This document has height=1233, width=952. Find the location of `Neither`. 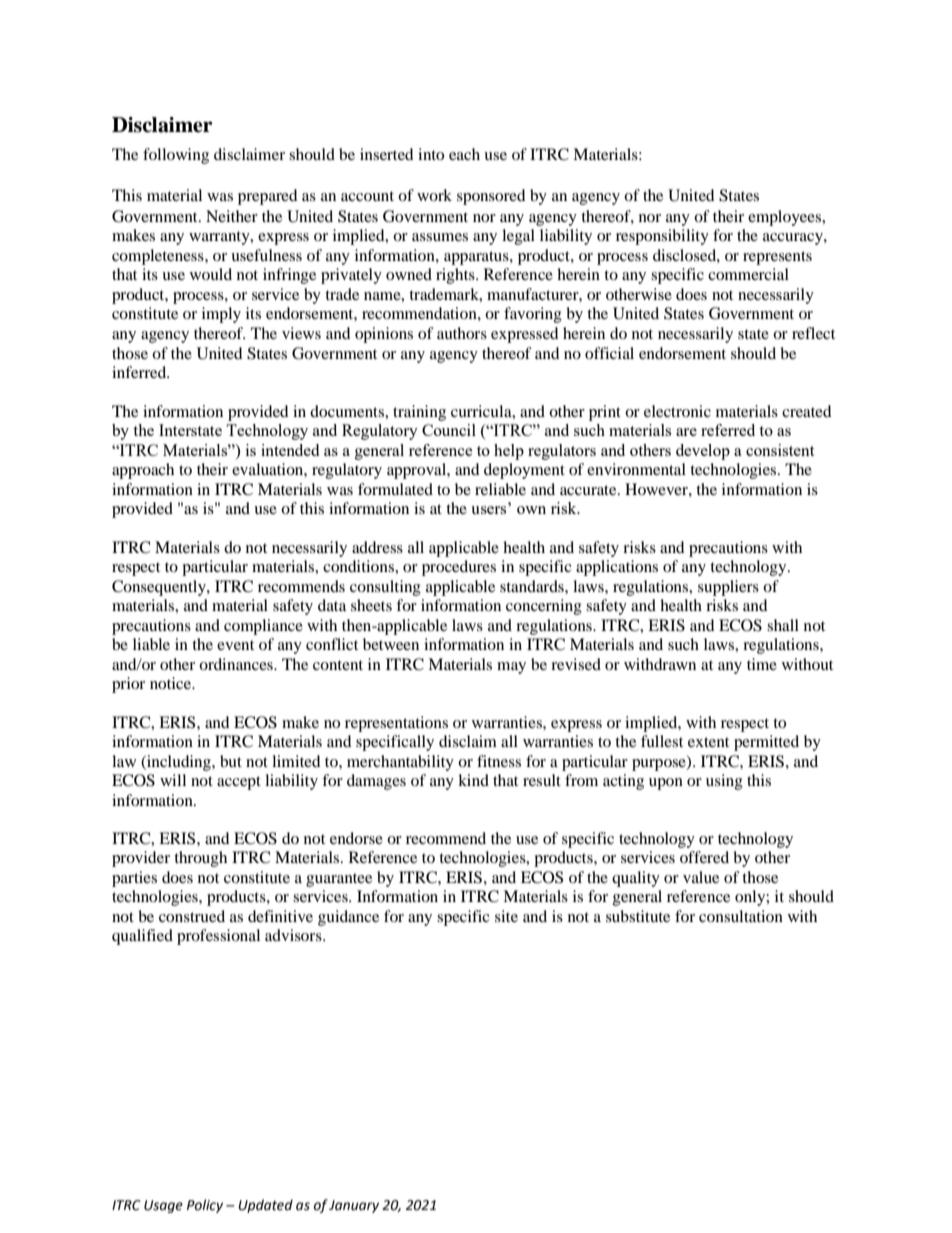

Neither is located at coordinates (232, 216).
